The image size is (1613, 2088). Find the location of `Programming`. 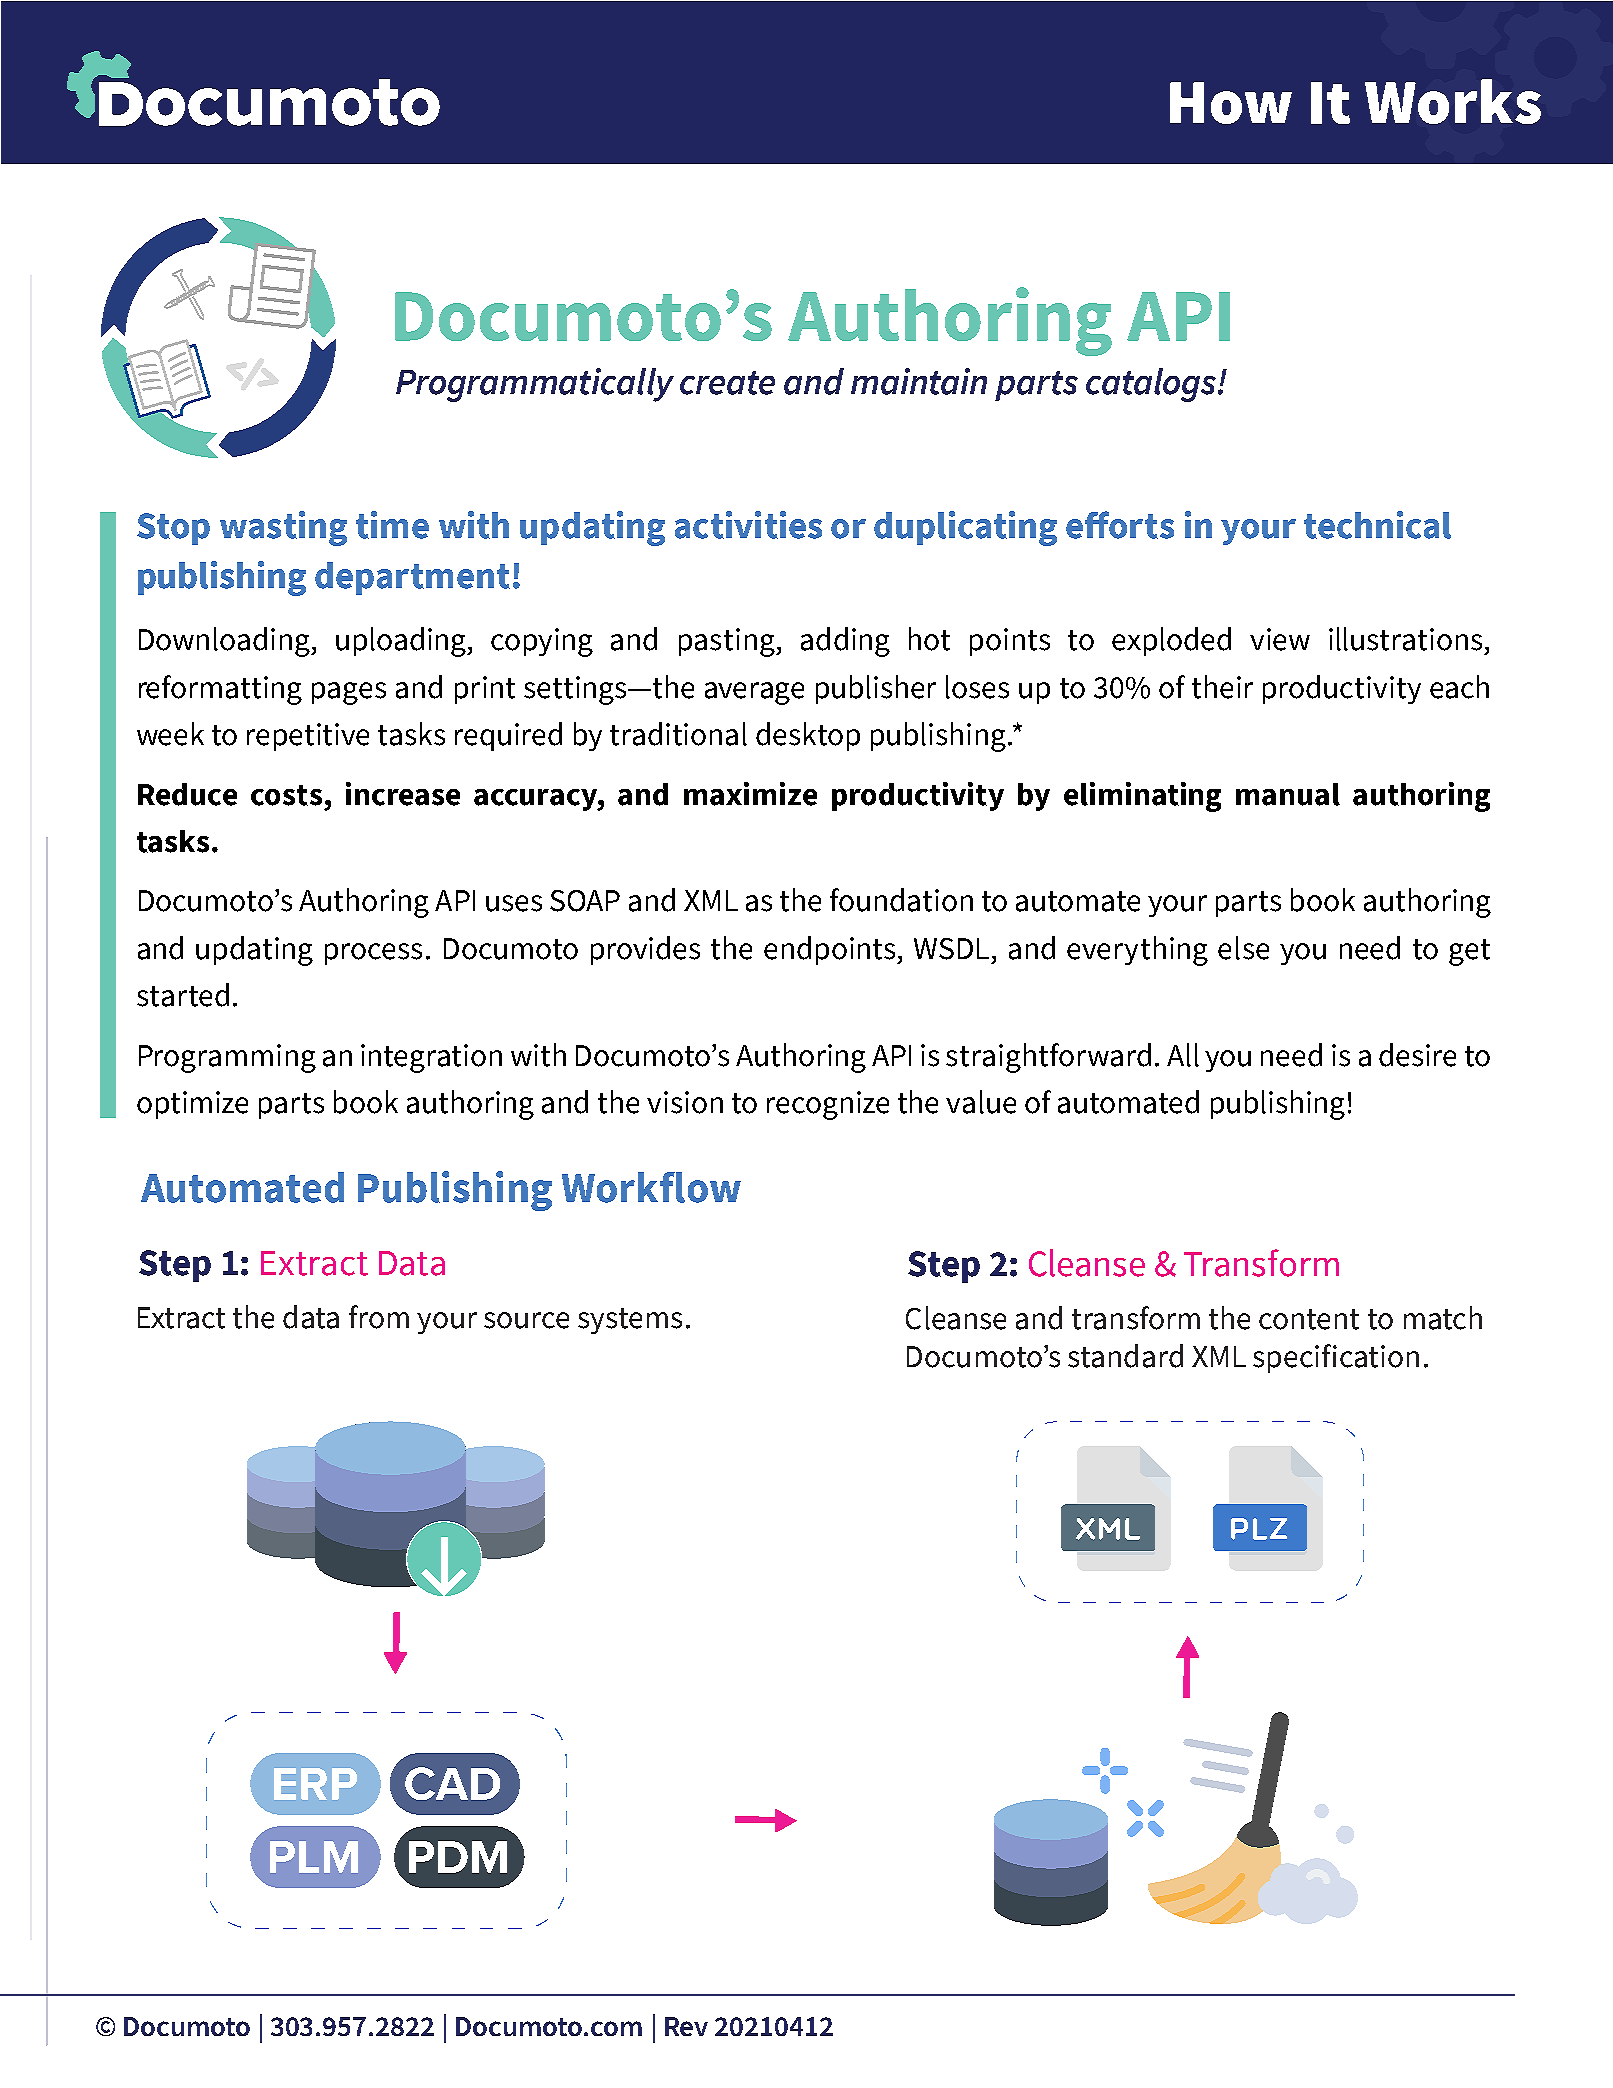

Programming is located at coordinates (227, 1058).
